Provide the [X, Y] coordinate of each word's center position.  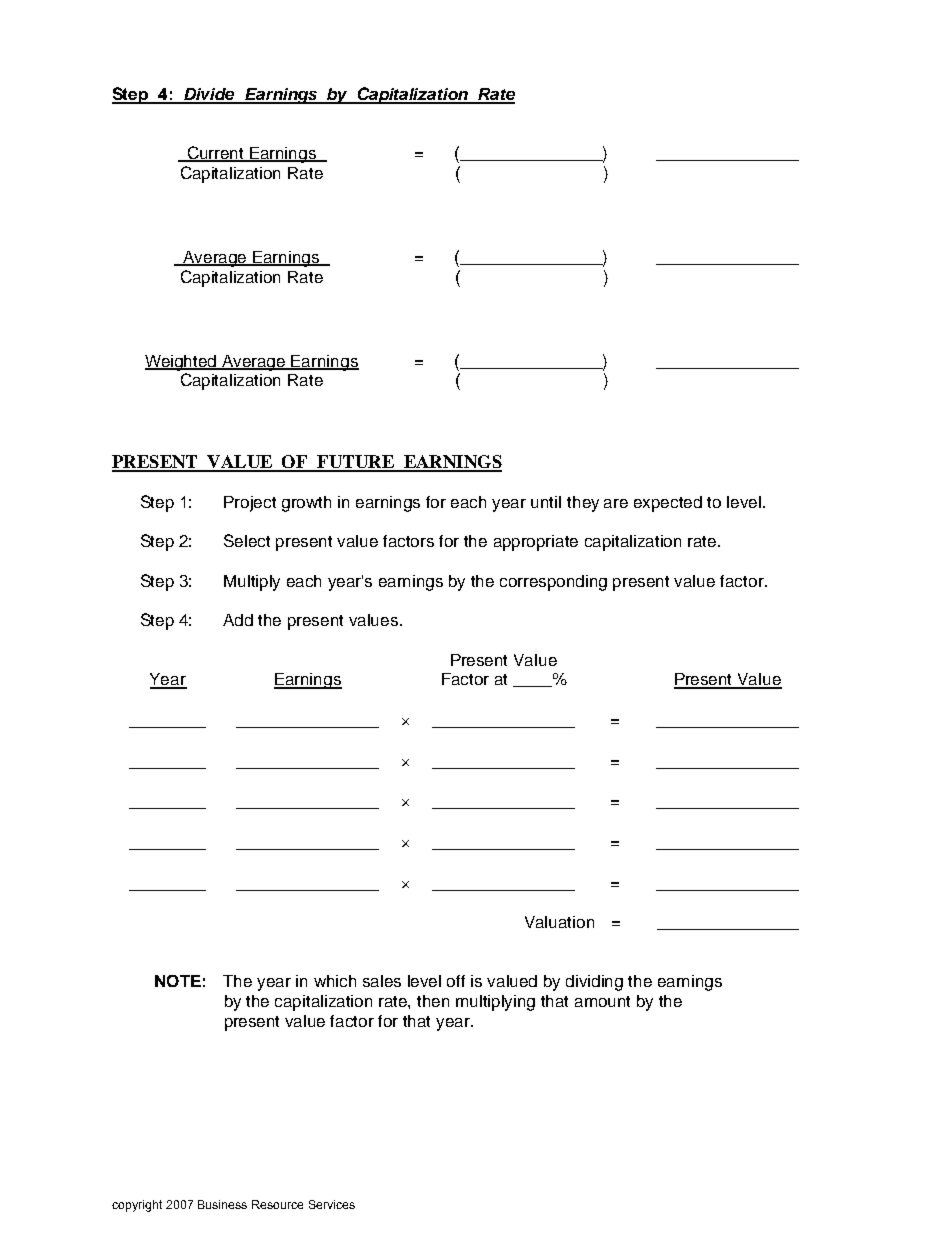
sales [382, 981]
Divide [210, 95]
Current [216, 154]
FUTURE [355, 463]
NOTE [178, 981]
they [583, 504]
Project [250, 504]
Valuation [559, 922]
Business [222, 1204]
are [616, 503]
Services [332, 1204]
